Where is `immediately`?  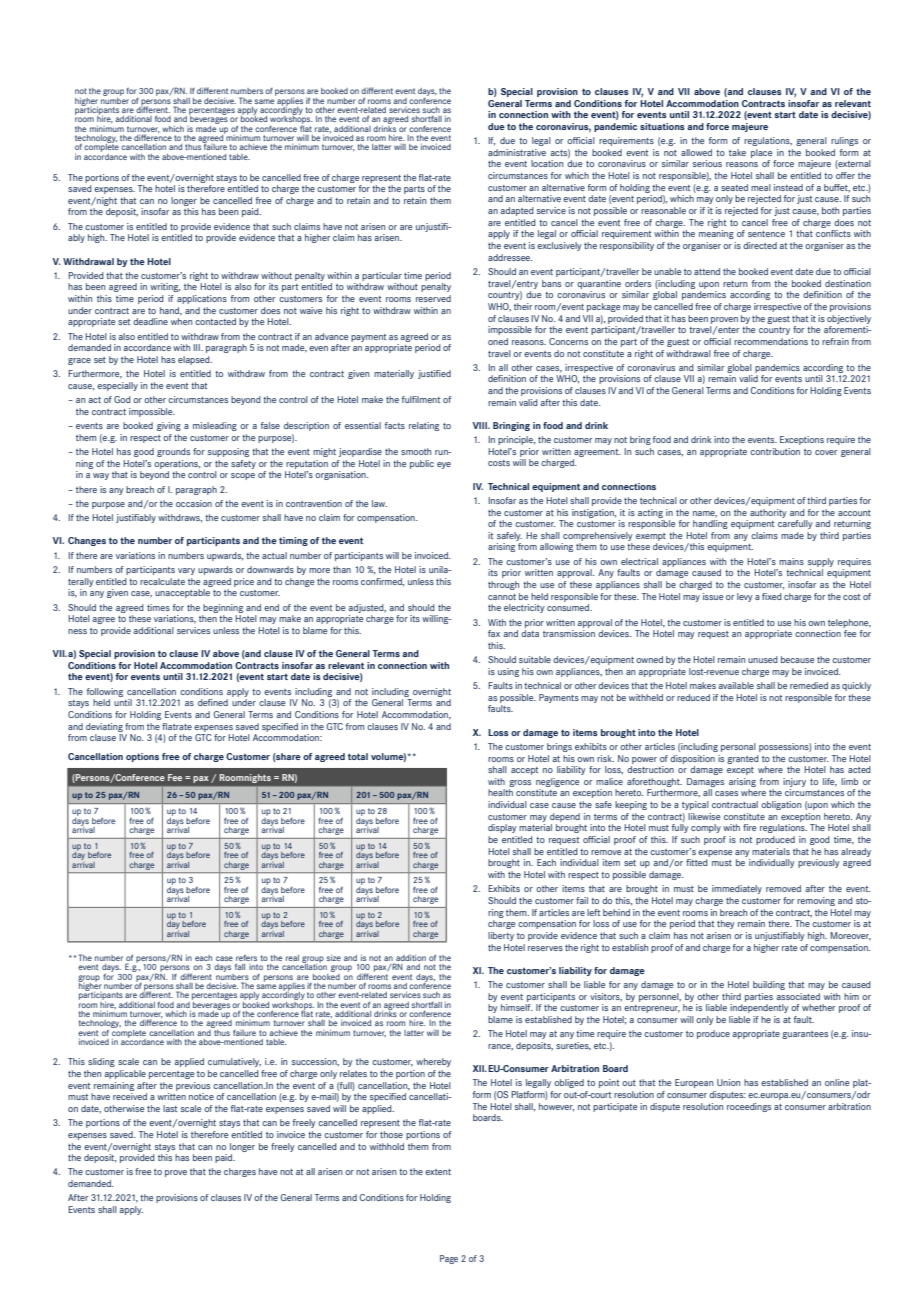 immediately is located at coordinates (737, 889).
